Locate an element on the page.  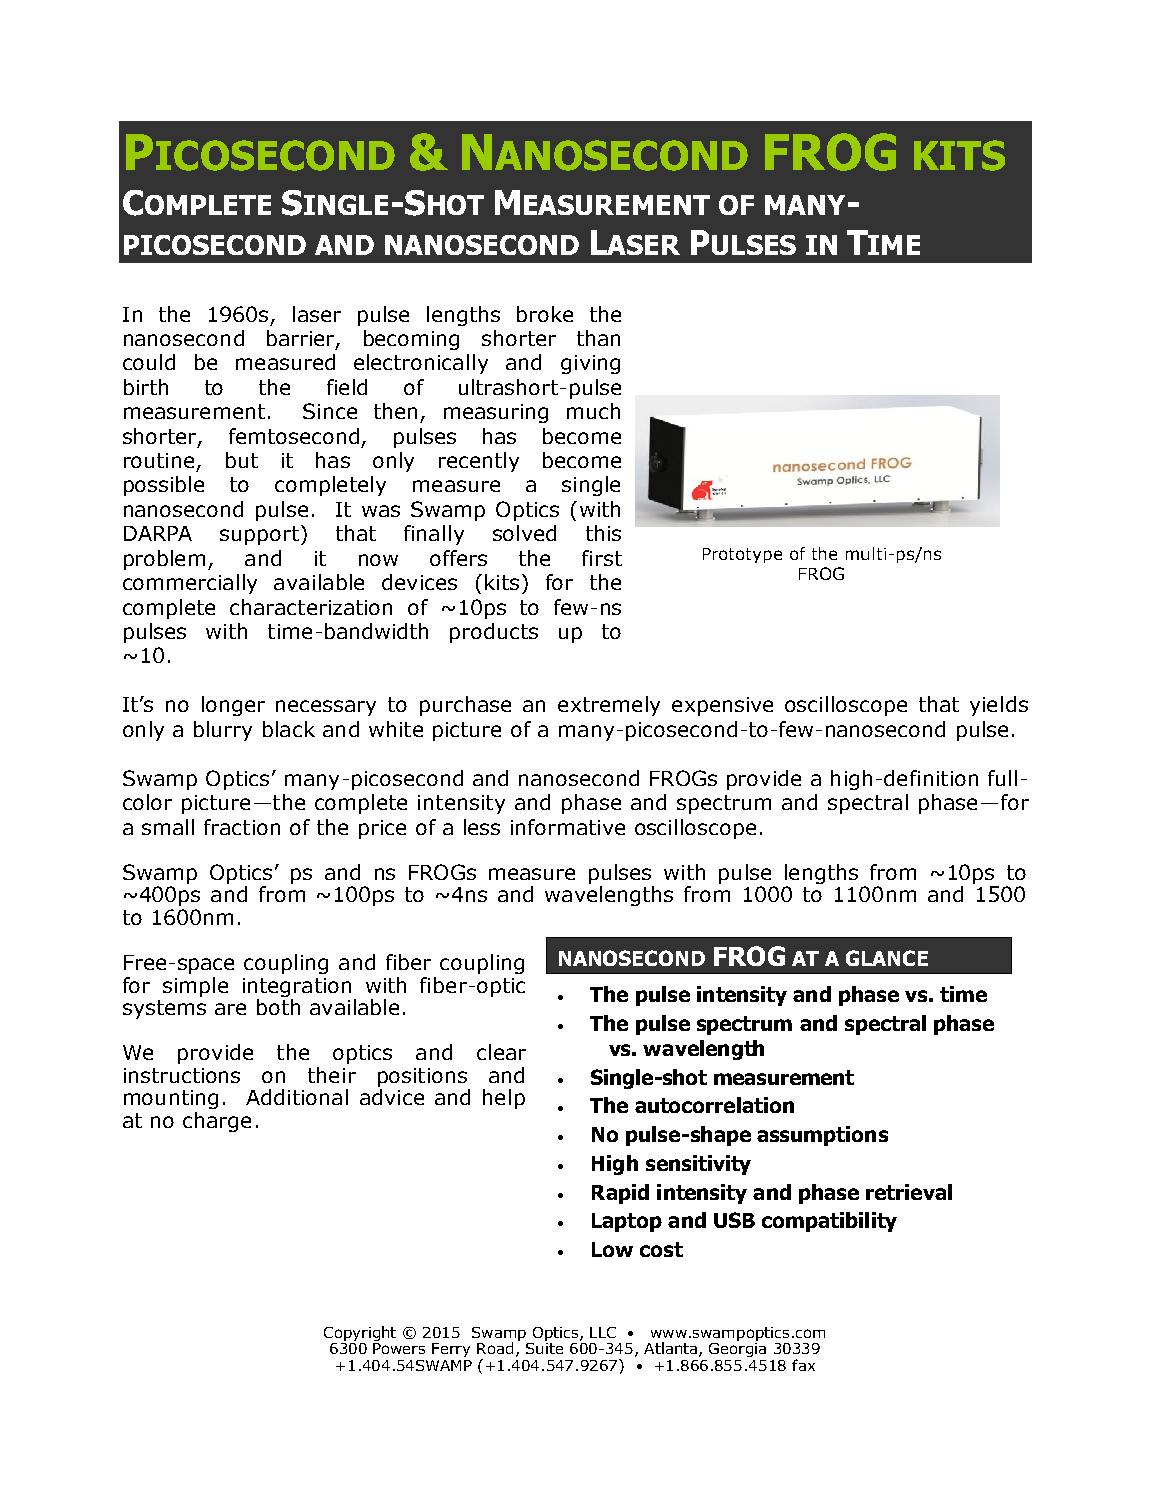
Copyright is located at coordinates (360, 1333).
